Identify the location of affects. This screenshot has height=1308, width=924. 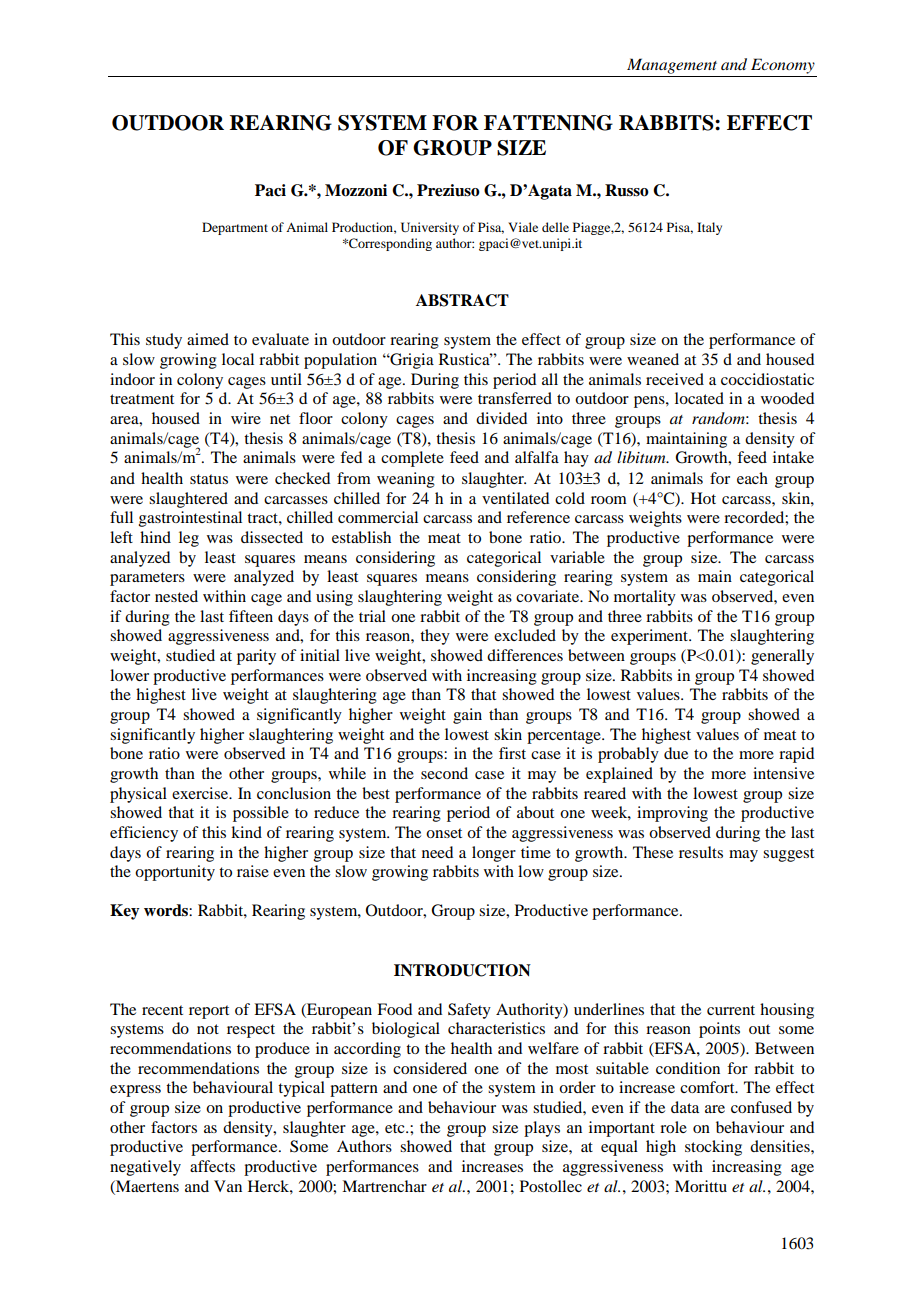
(212, 1166).
